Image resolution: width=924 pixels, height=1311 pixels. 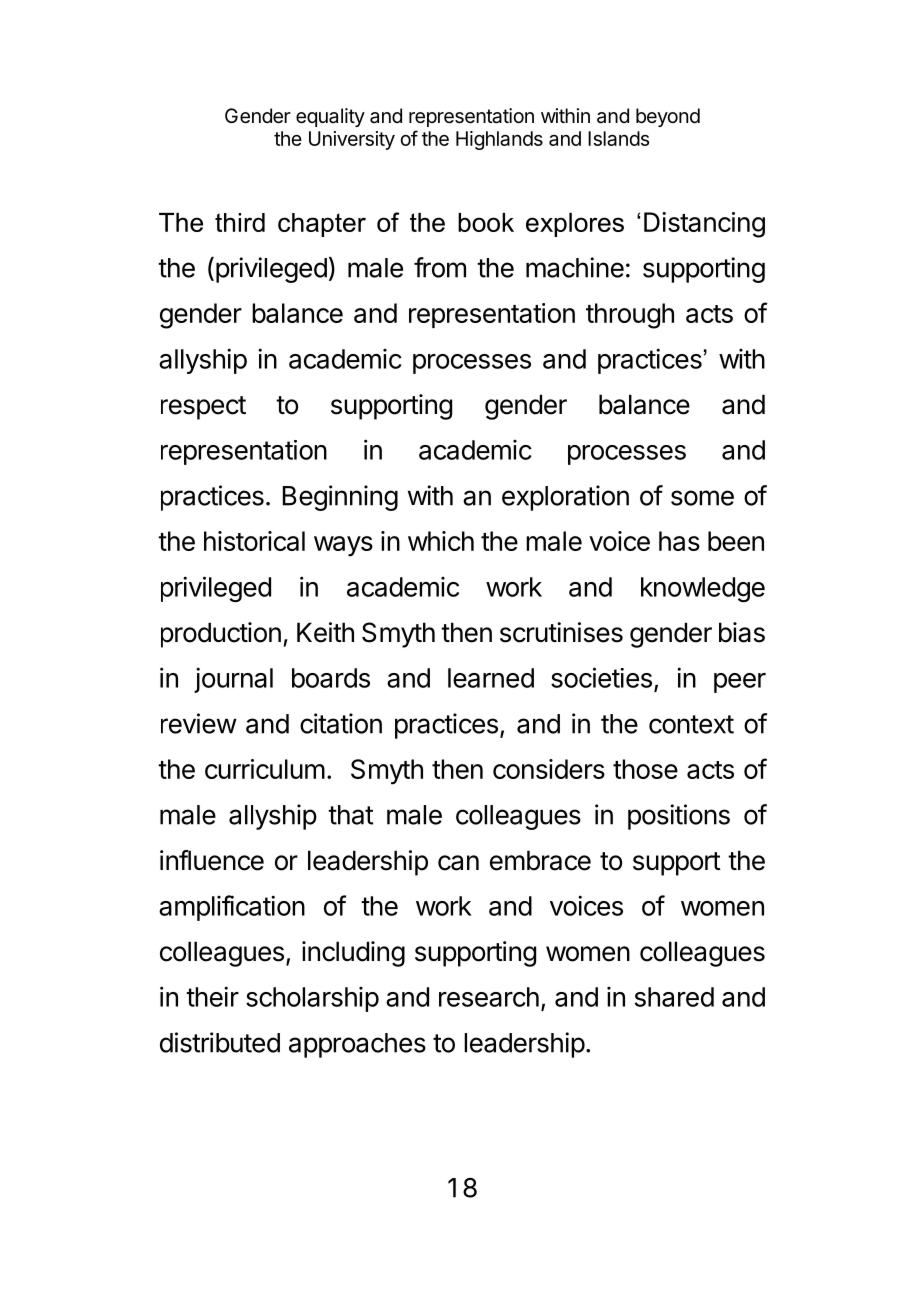 I want to click on research, so click(x=489, y=997).
